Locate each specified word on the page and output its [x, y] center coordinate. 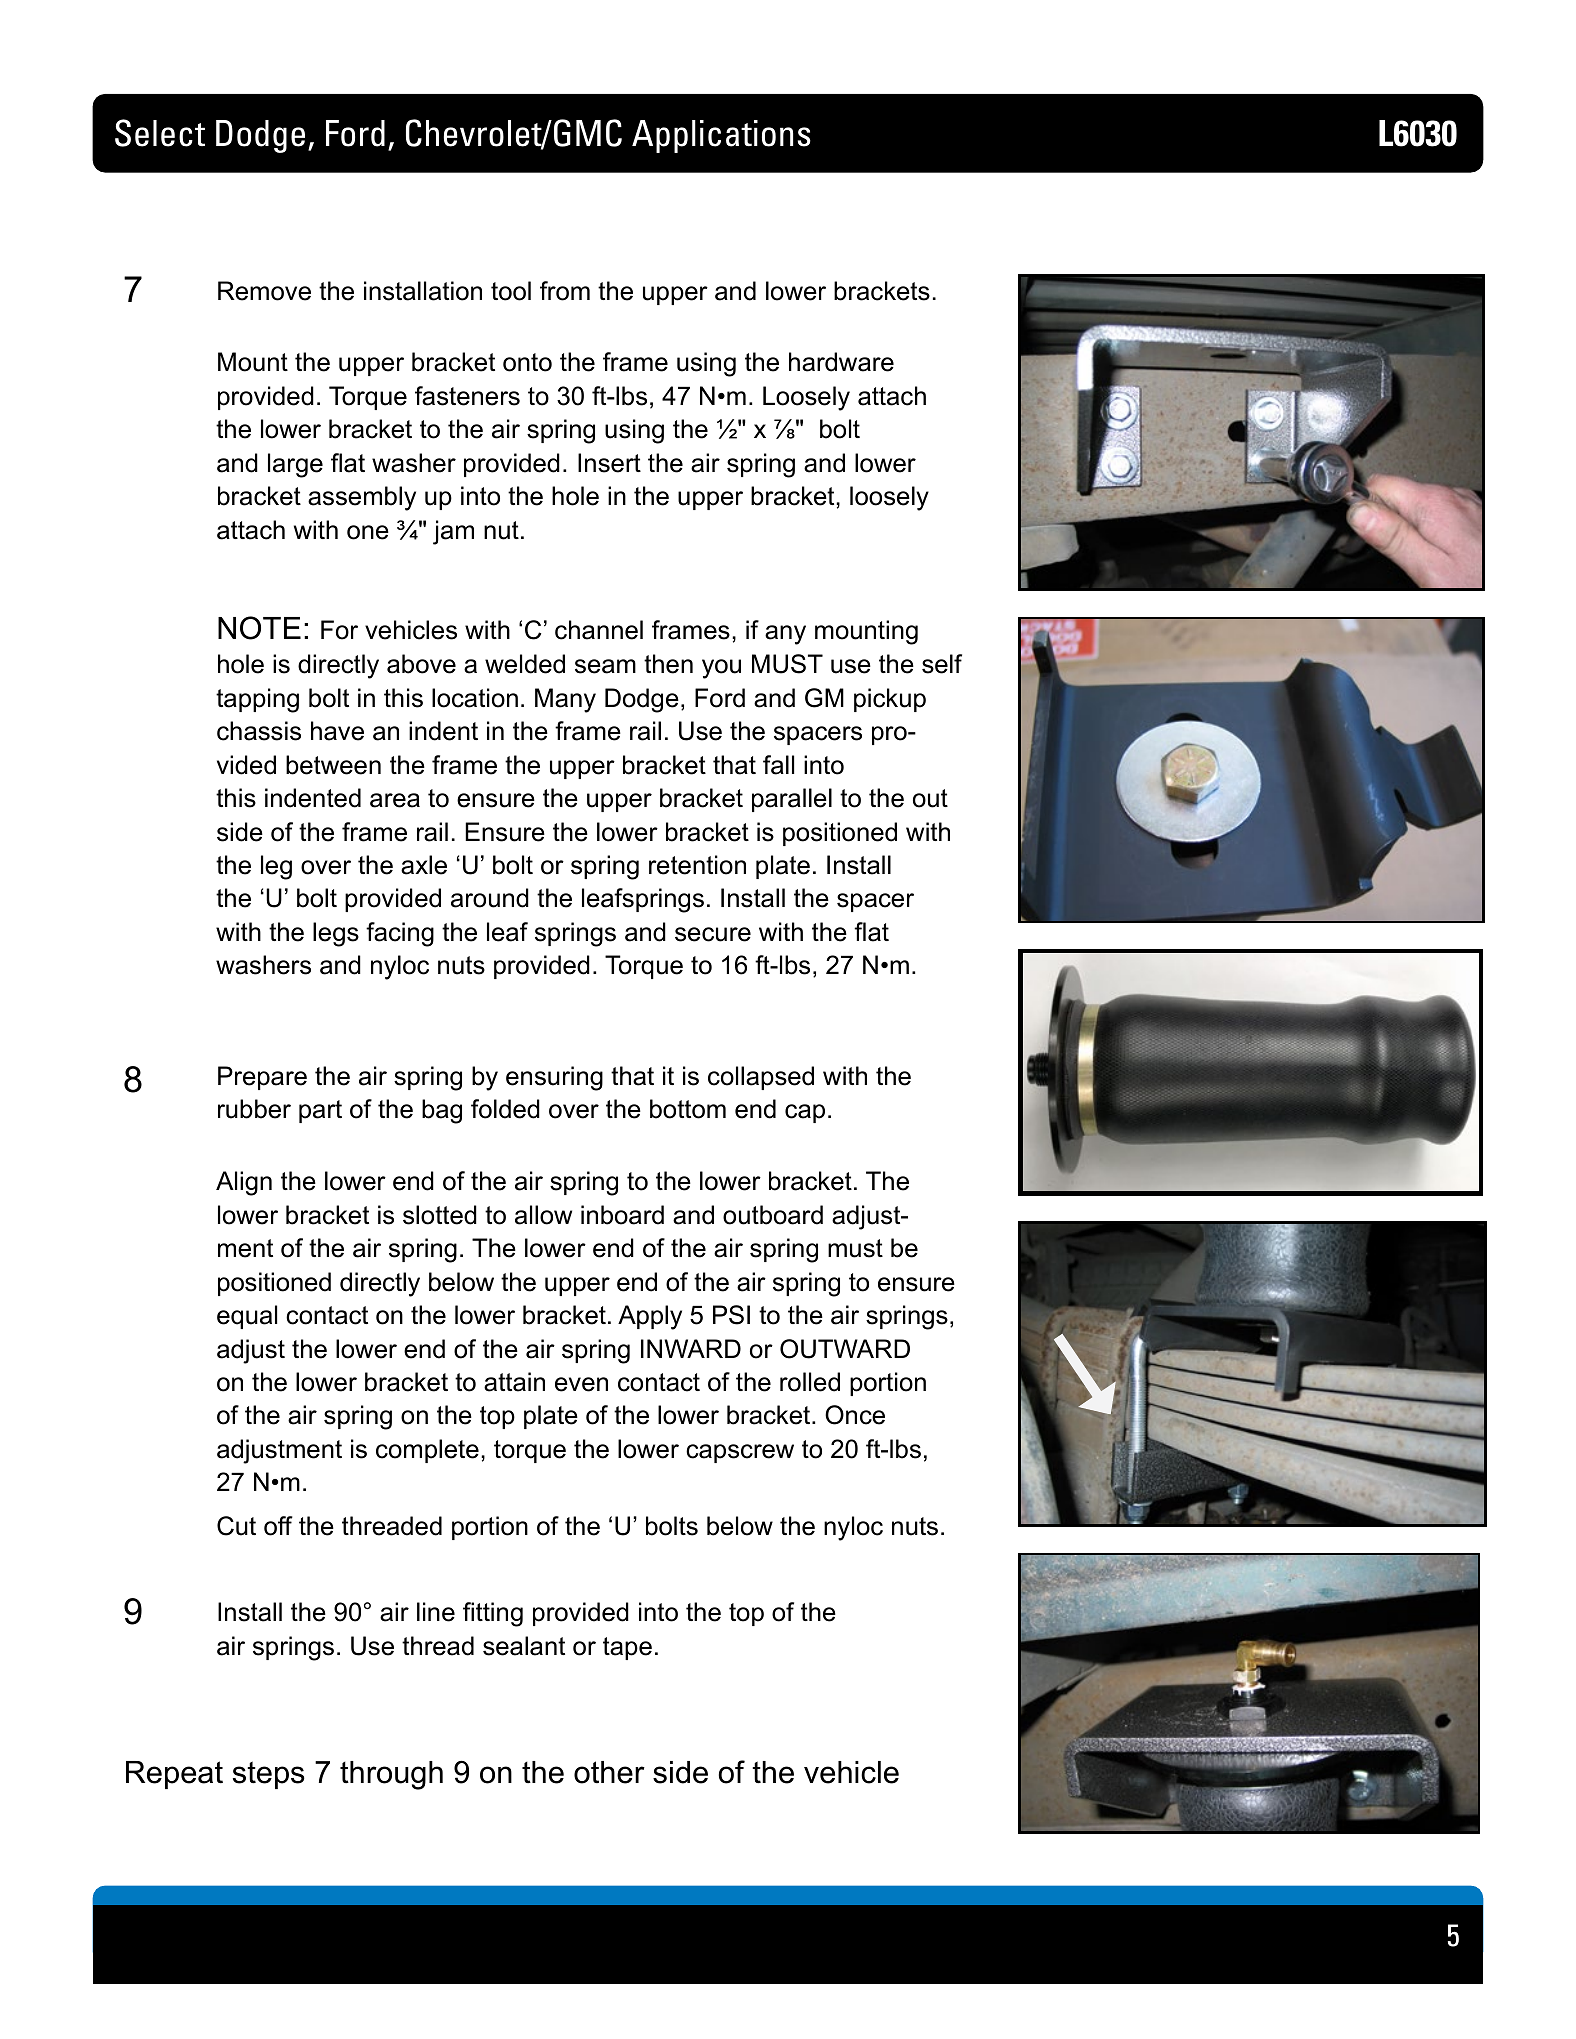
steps [269, 1775]
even [581, 1384]
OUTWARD [845, 1349]
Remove [264, 291]
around [490, 898]
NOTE [259, 628]
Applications [721, 136]
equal [247, 1317]
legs [336, 934]
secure [713, 934]
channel [599, 630]
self [942, 664]
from [565, 291]
